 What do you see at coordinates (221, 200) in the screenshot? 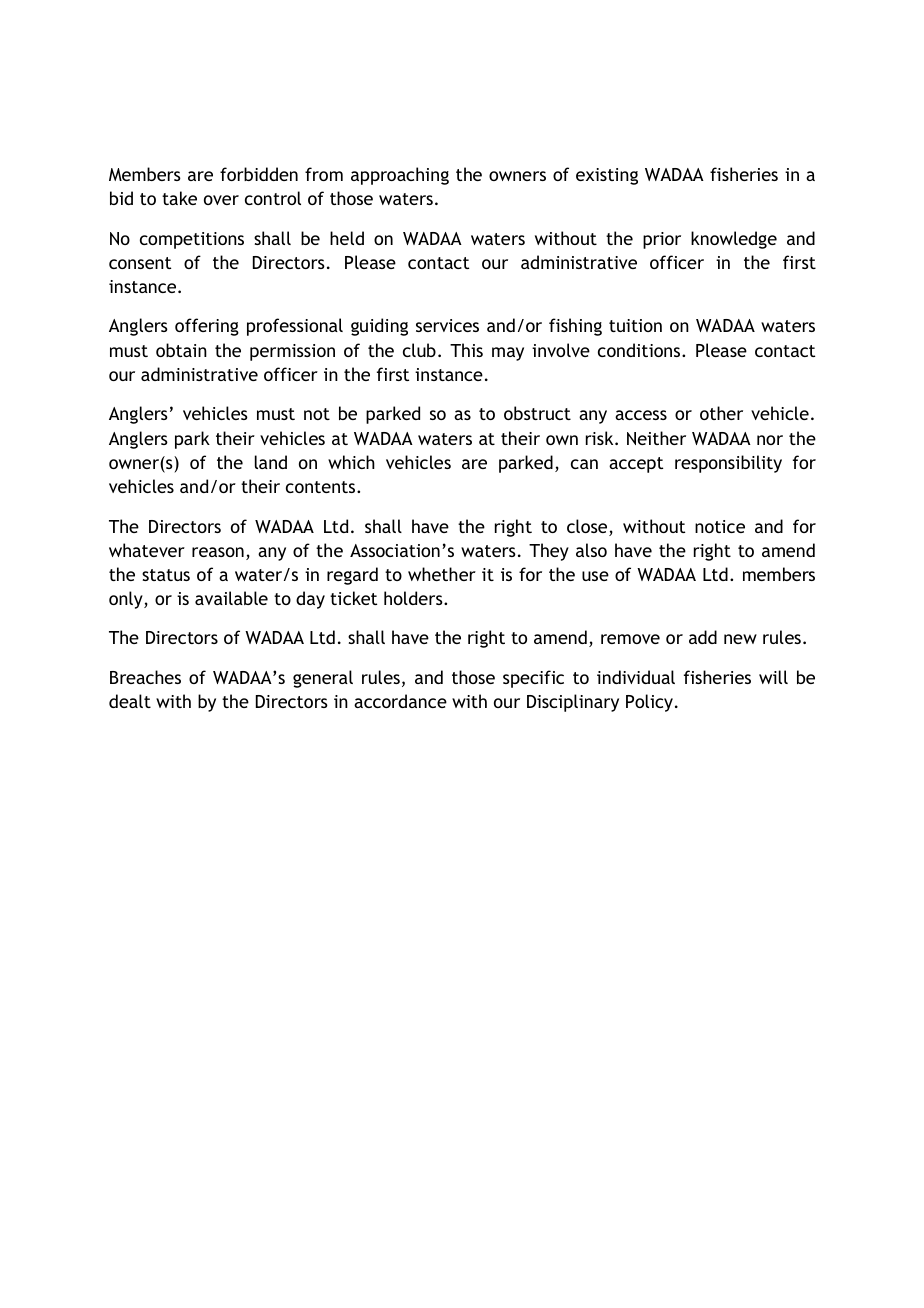
I see `over` at bounding box center [221, 200].
